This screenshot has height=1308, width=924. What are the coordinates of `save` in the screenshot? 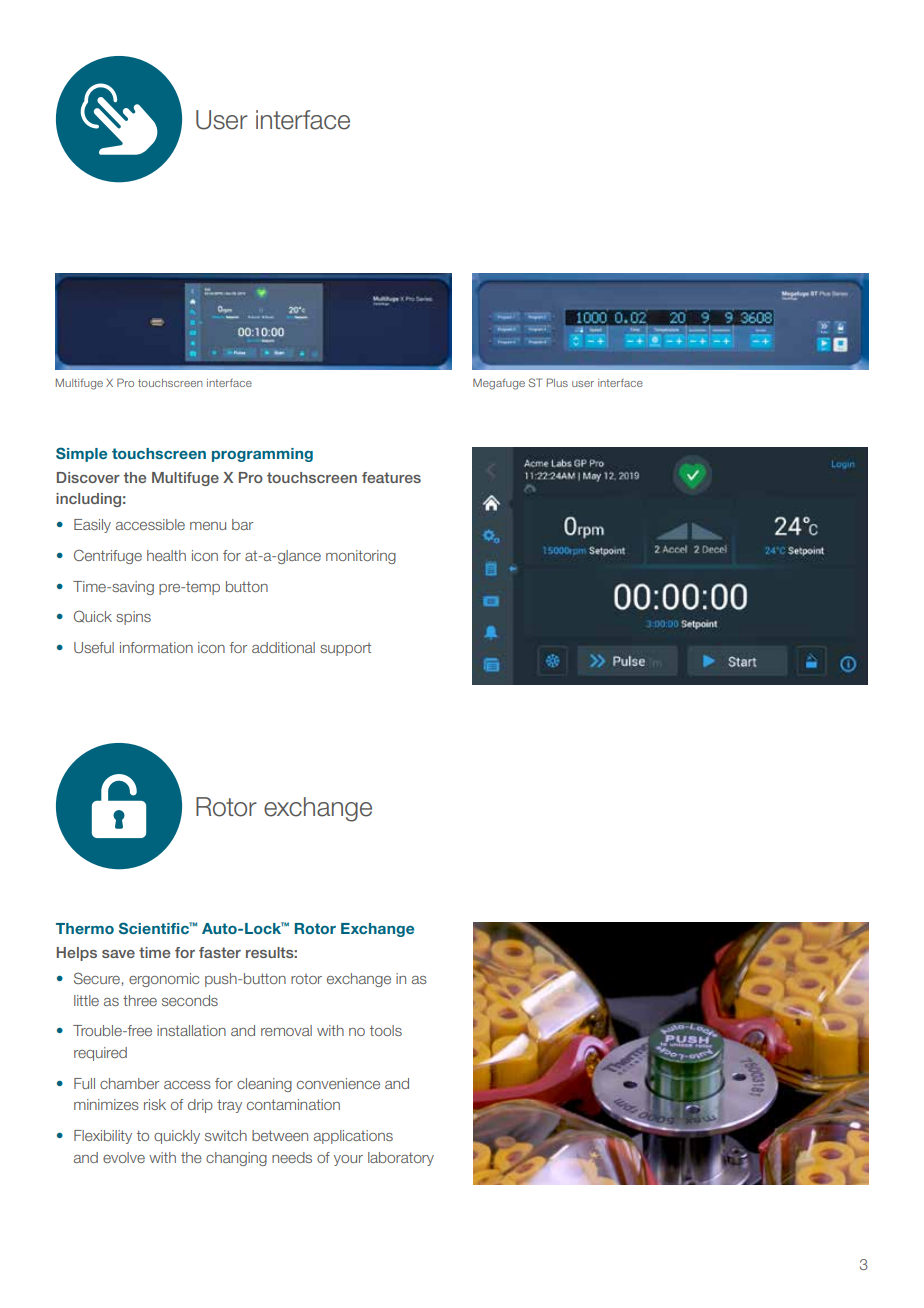 It's located at (118, 954).
